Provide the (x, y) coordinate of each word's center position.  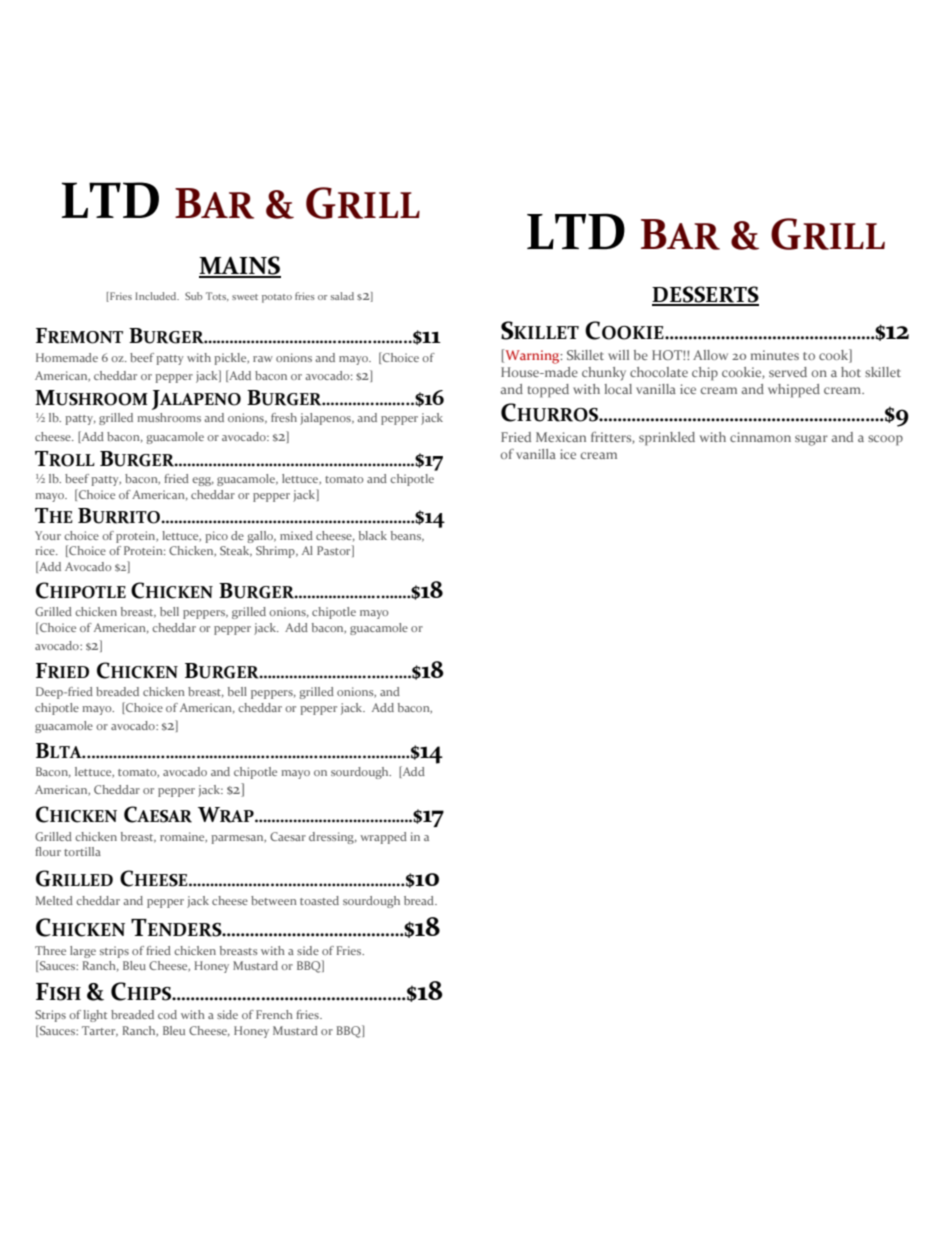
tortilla (82, 851)
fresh (284, 417)
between (274, 900)
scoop (885, 440)
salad (342, 296)
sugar (811, 440)
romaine (183, 837)
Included (157, 296)
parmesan (238, 839)
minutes (775, 355)
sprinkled (667, 439)
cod (167, 1014)
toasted (319, 900)
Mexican (561, 437)
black (373, 535)
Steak (236, 551)
